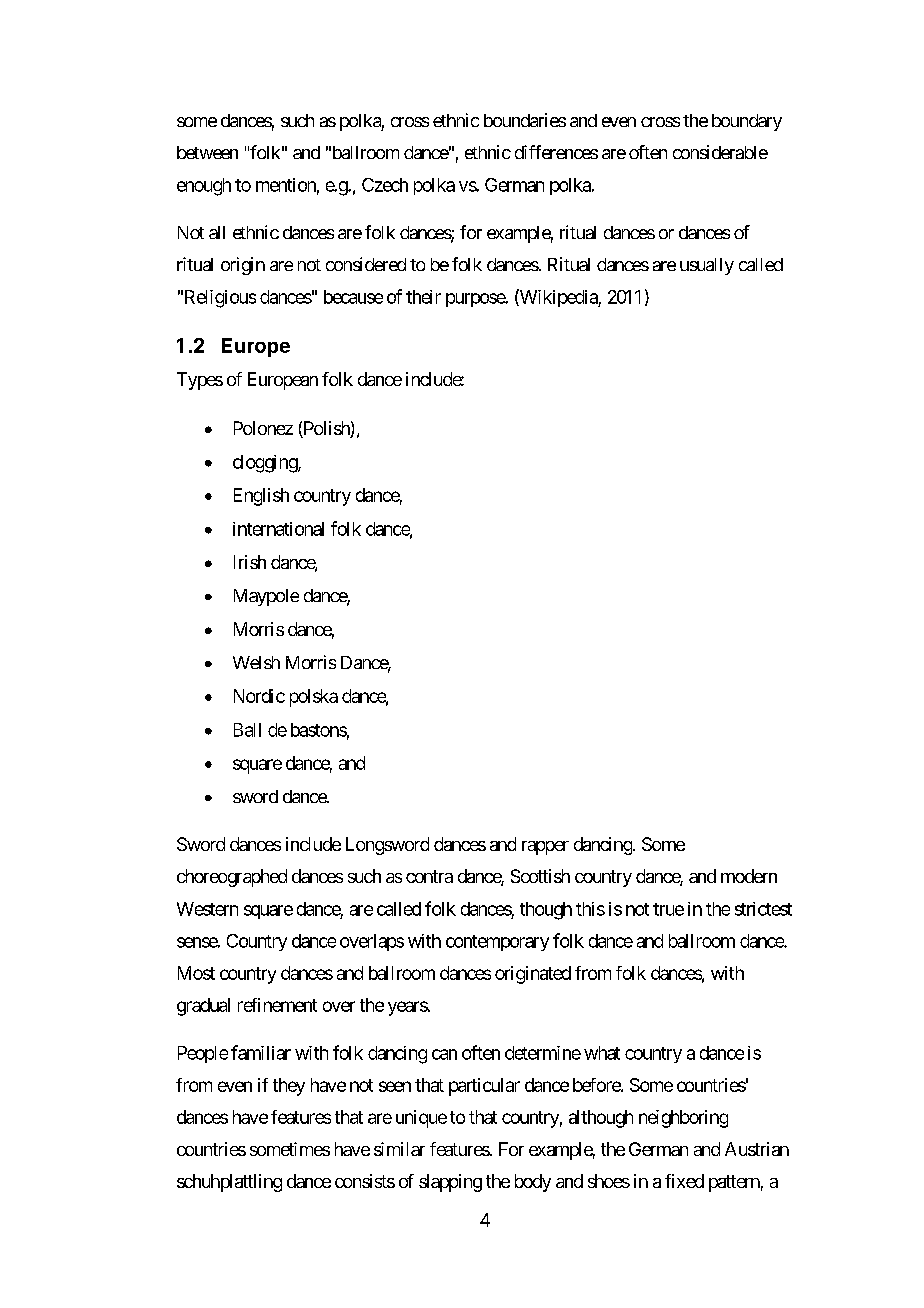  Describe the element at coordinates (747, 122) in the screenshot. I see `boundary` at that location.
